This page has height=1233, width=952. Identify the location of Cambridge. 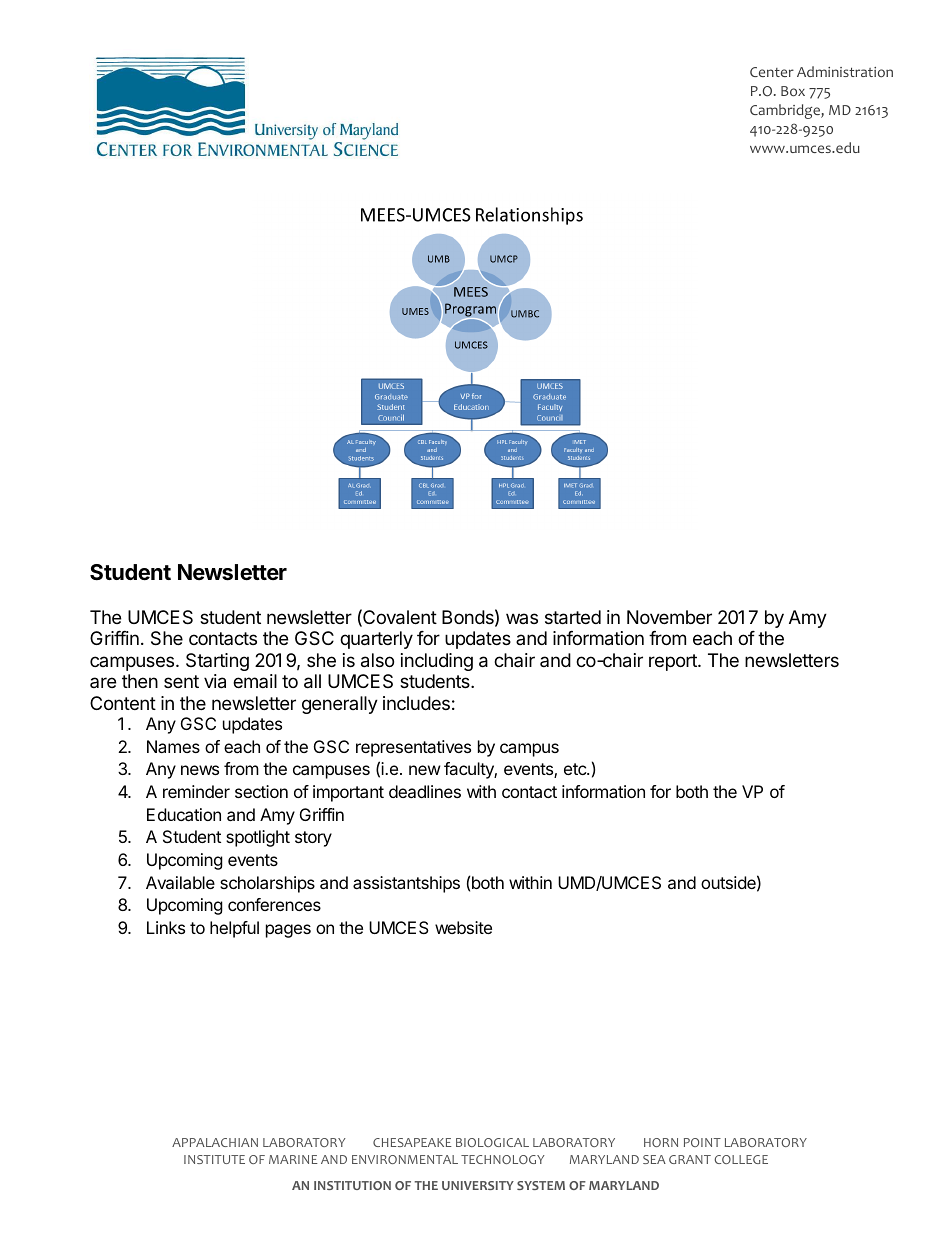
(786, 111).
